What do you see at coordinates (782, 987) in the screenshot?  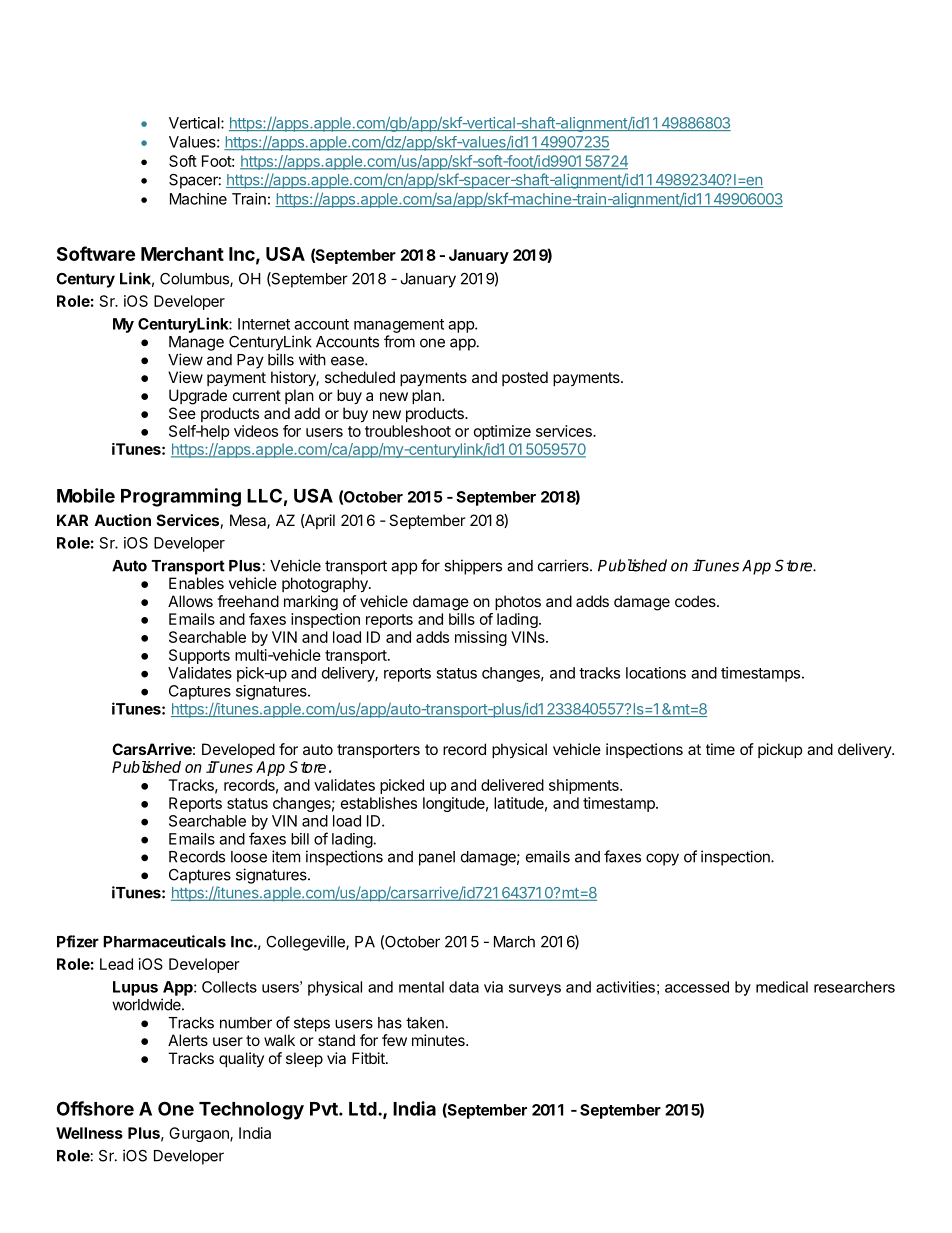 I see `medical` at bounding box center [782, 987].
